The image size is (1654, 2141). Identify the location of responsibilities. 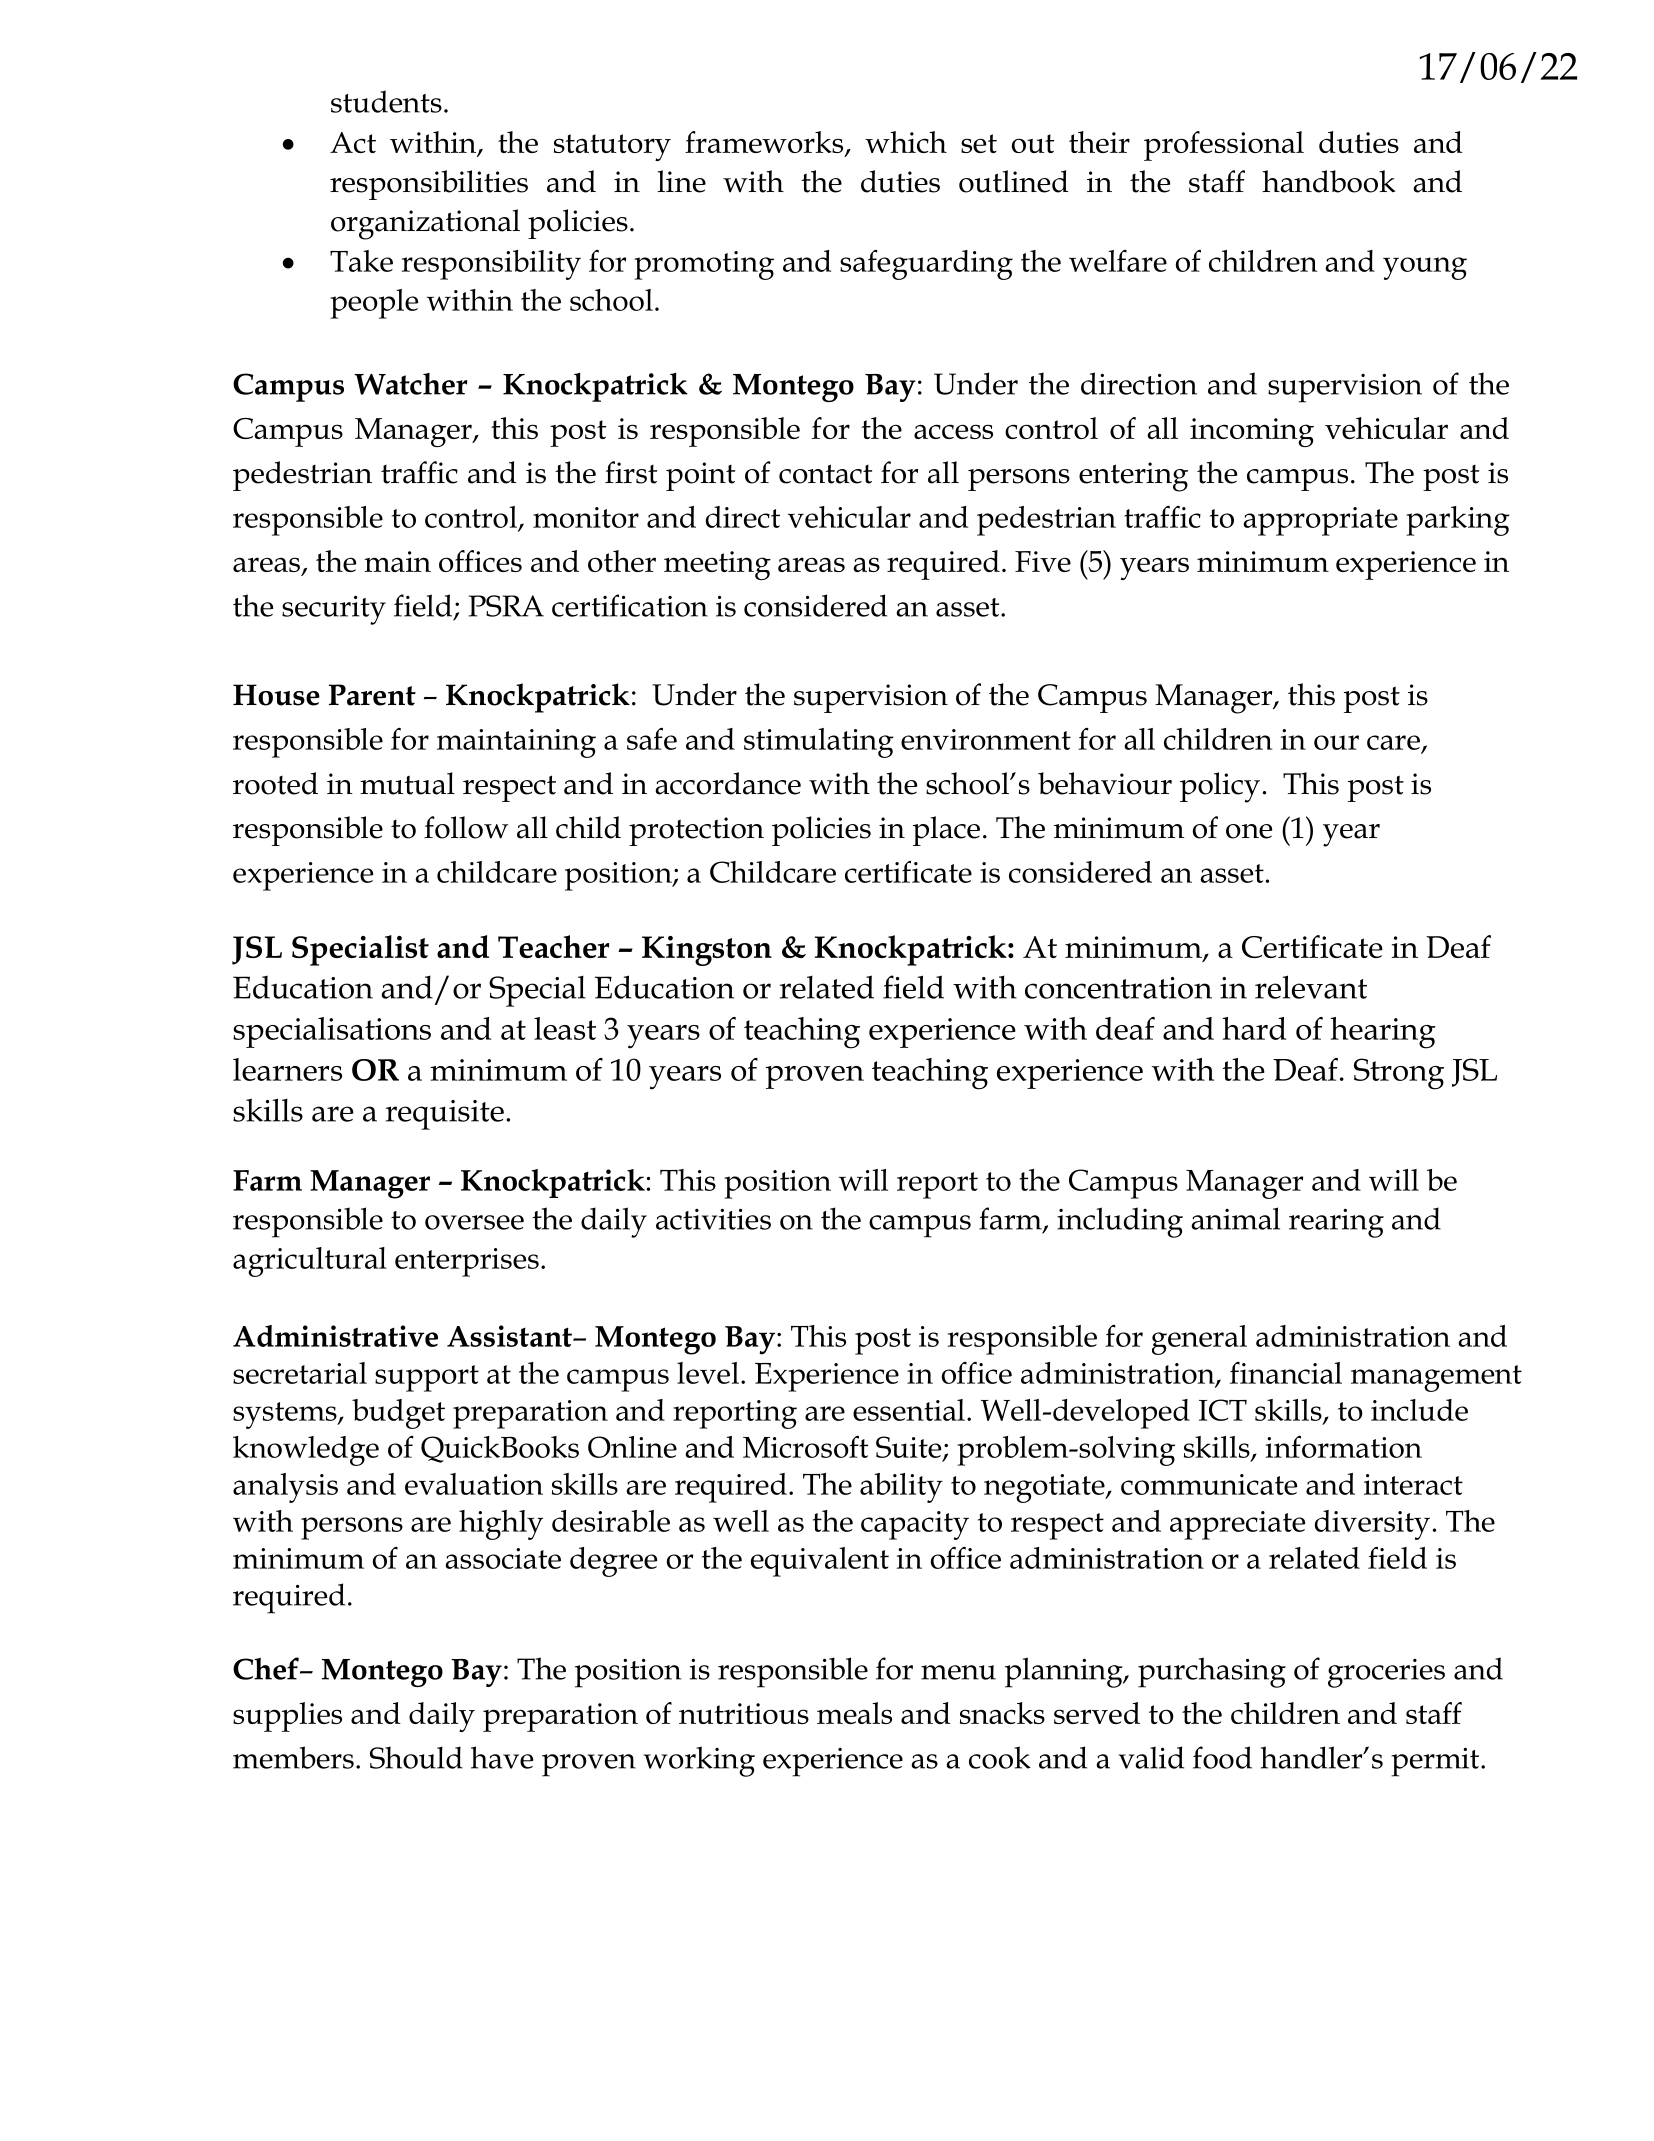
(429, 185).
